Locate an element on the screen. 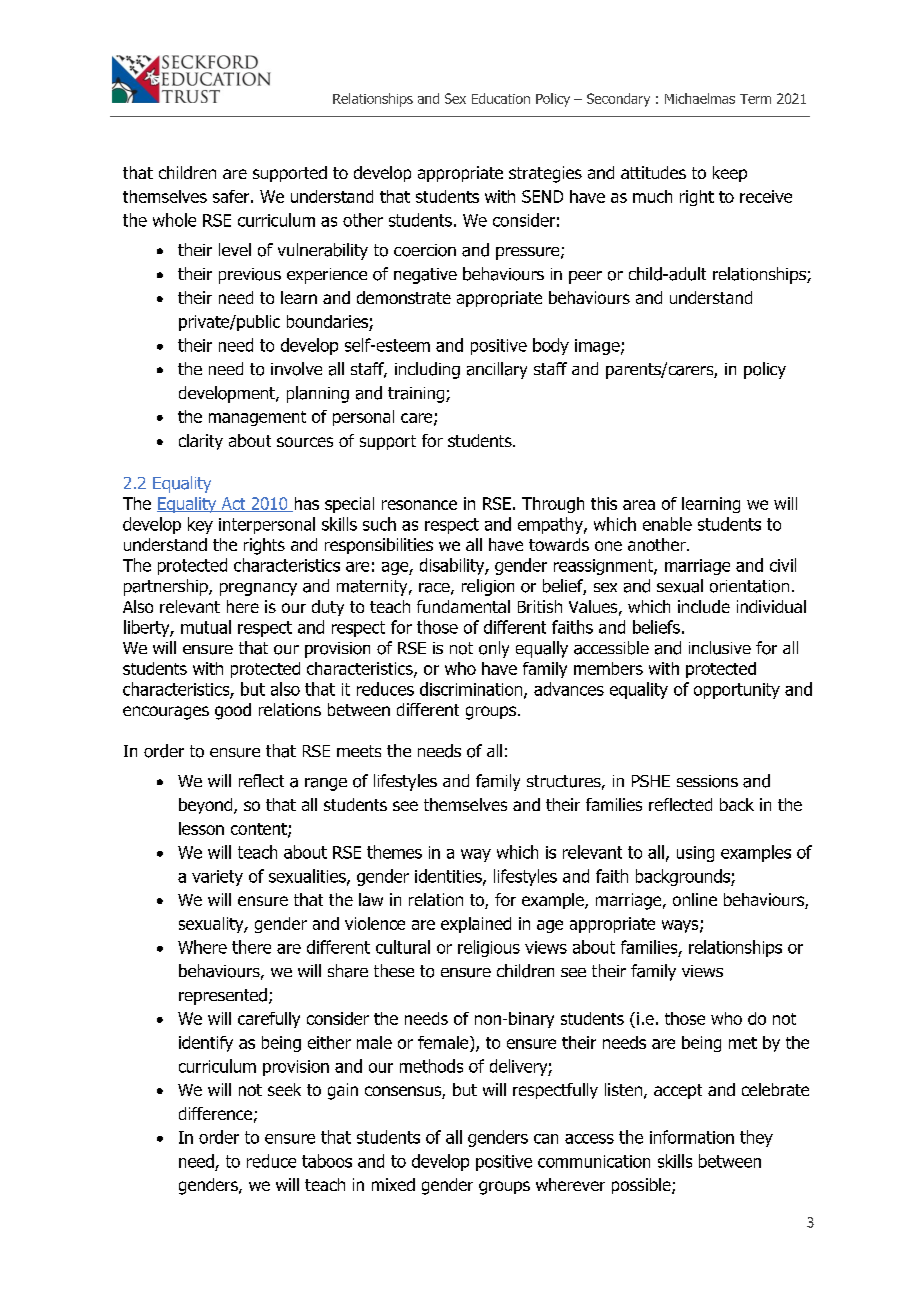 The width and height of the screenshot is (924, 1308). inclusive is located at coordinates (720, 648).
